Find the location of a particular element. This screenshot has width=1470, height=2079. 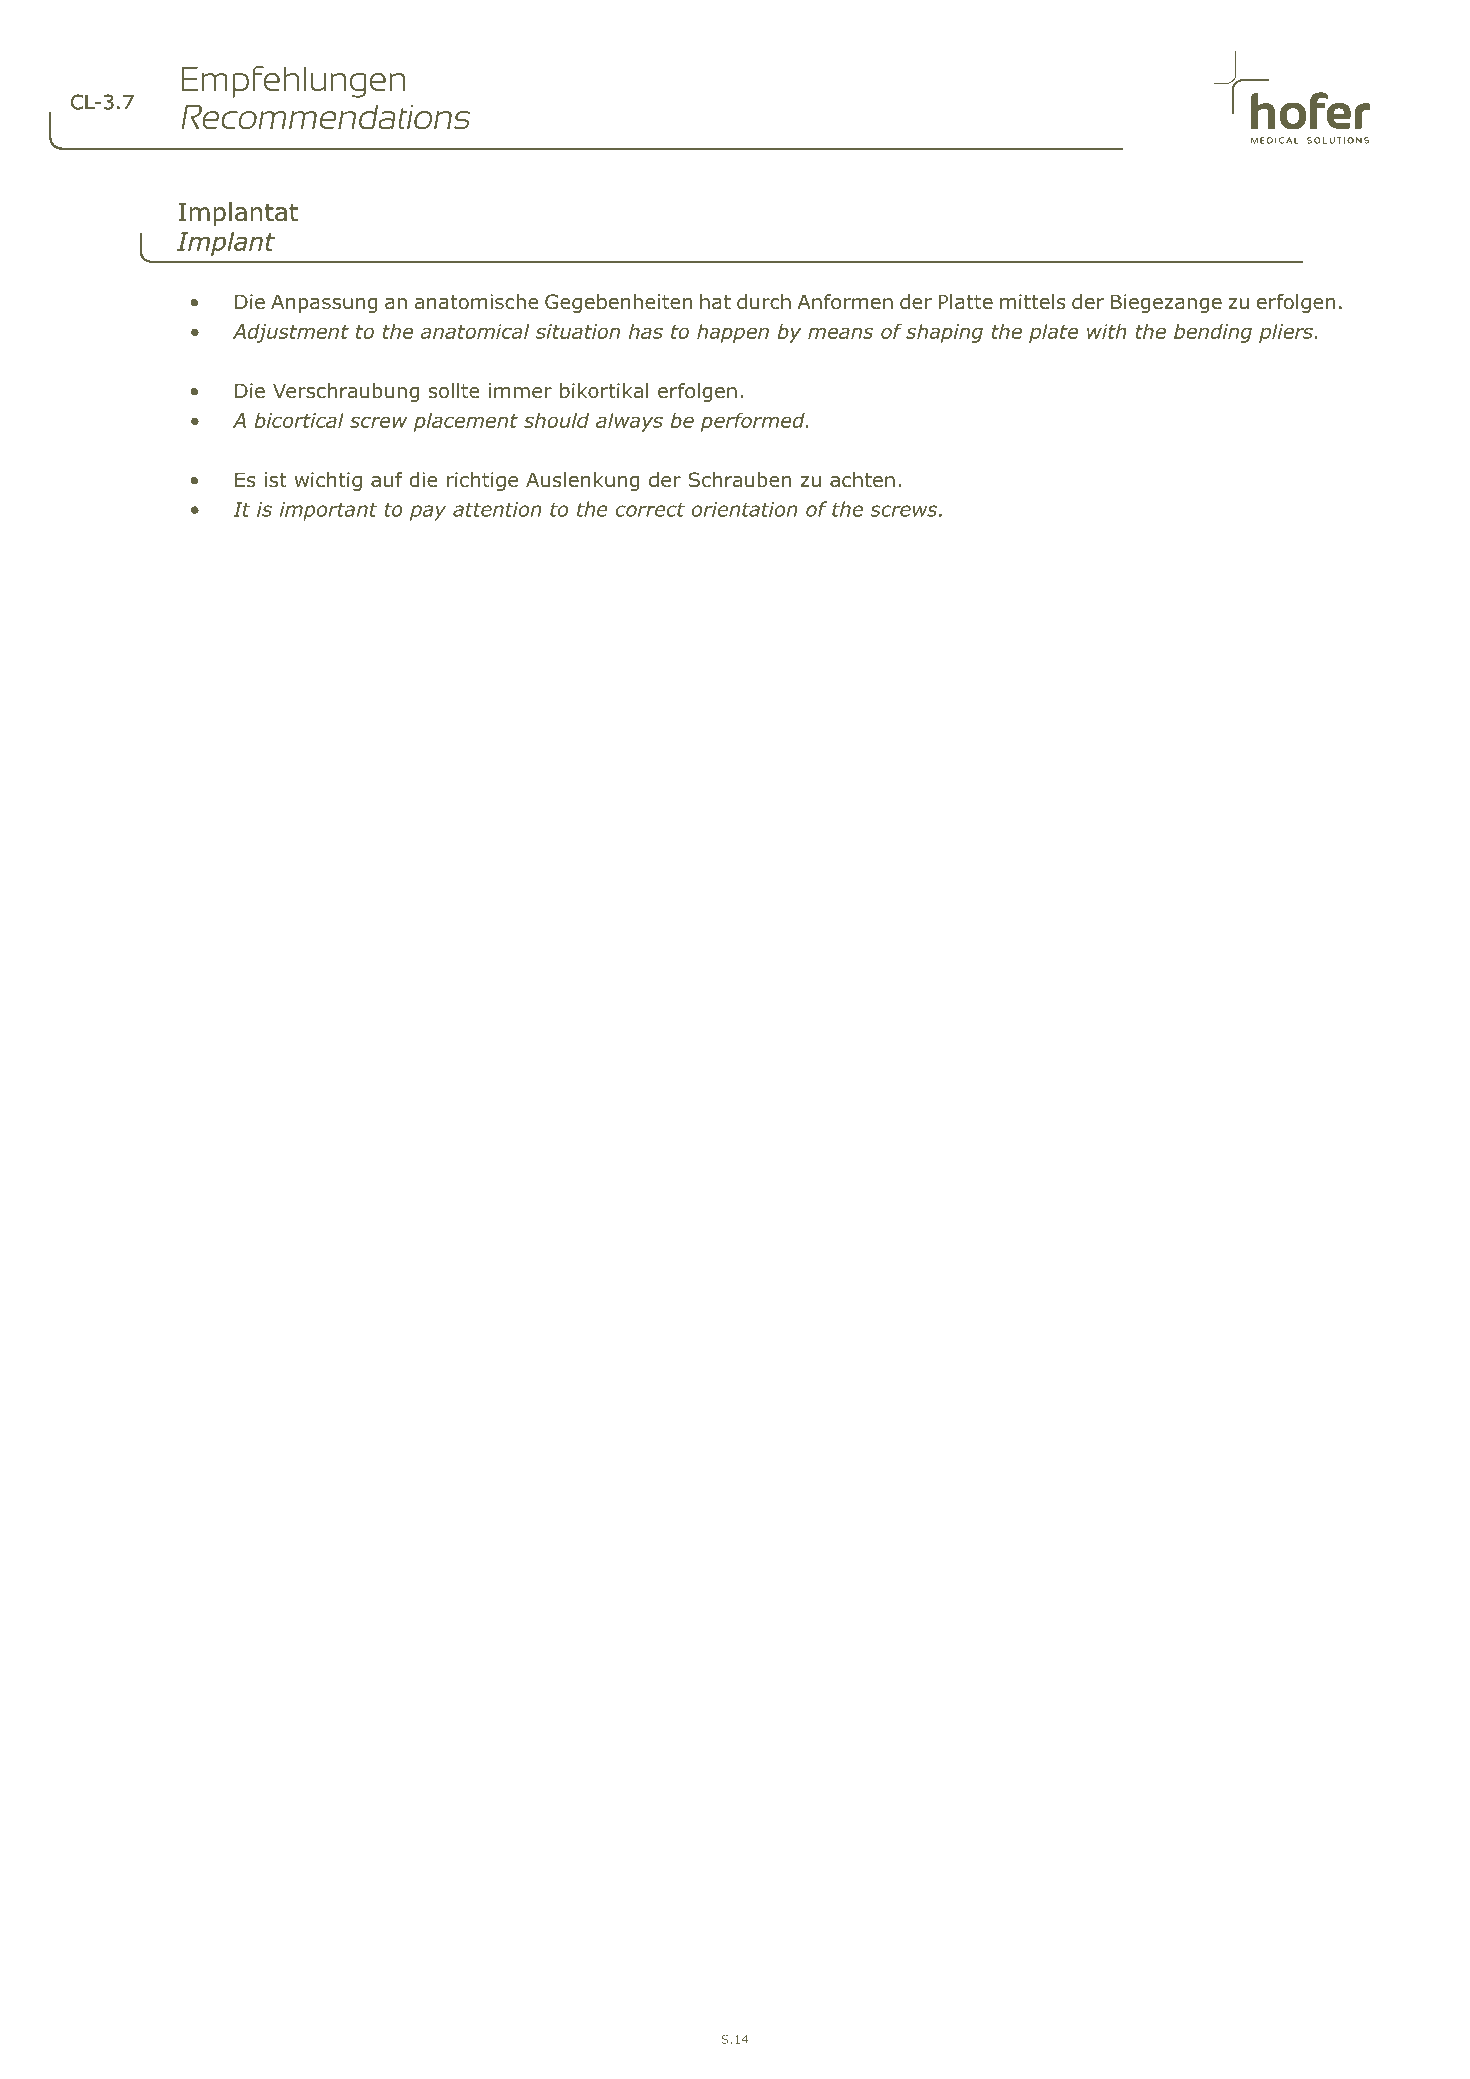

pay is located at coordinates (428, 513).
